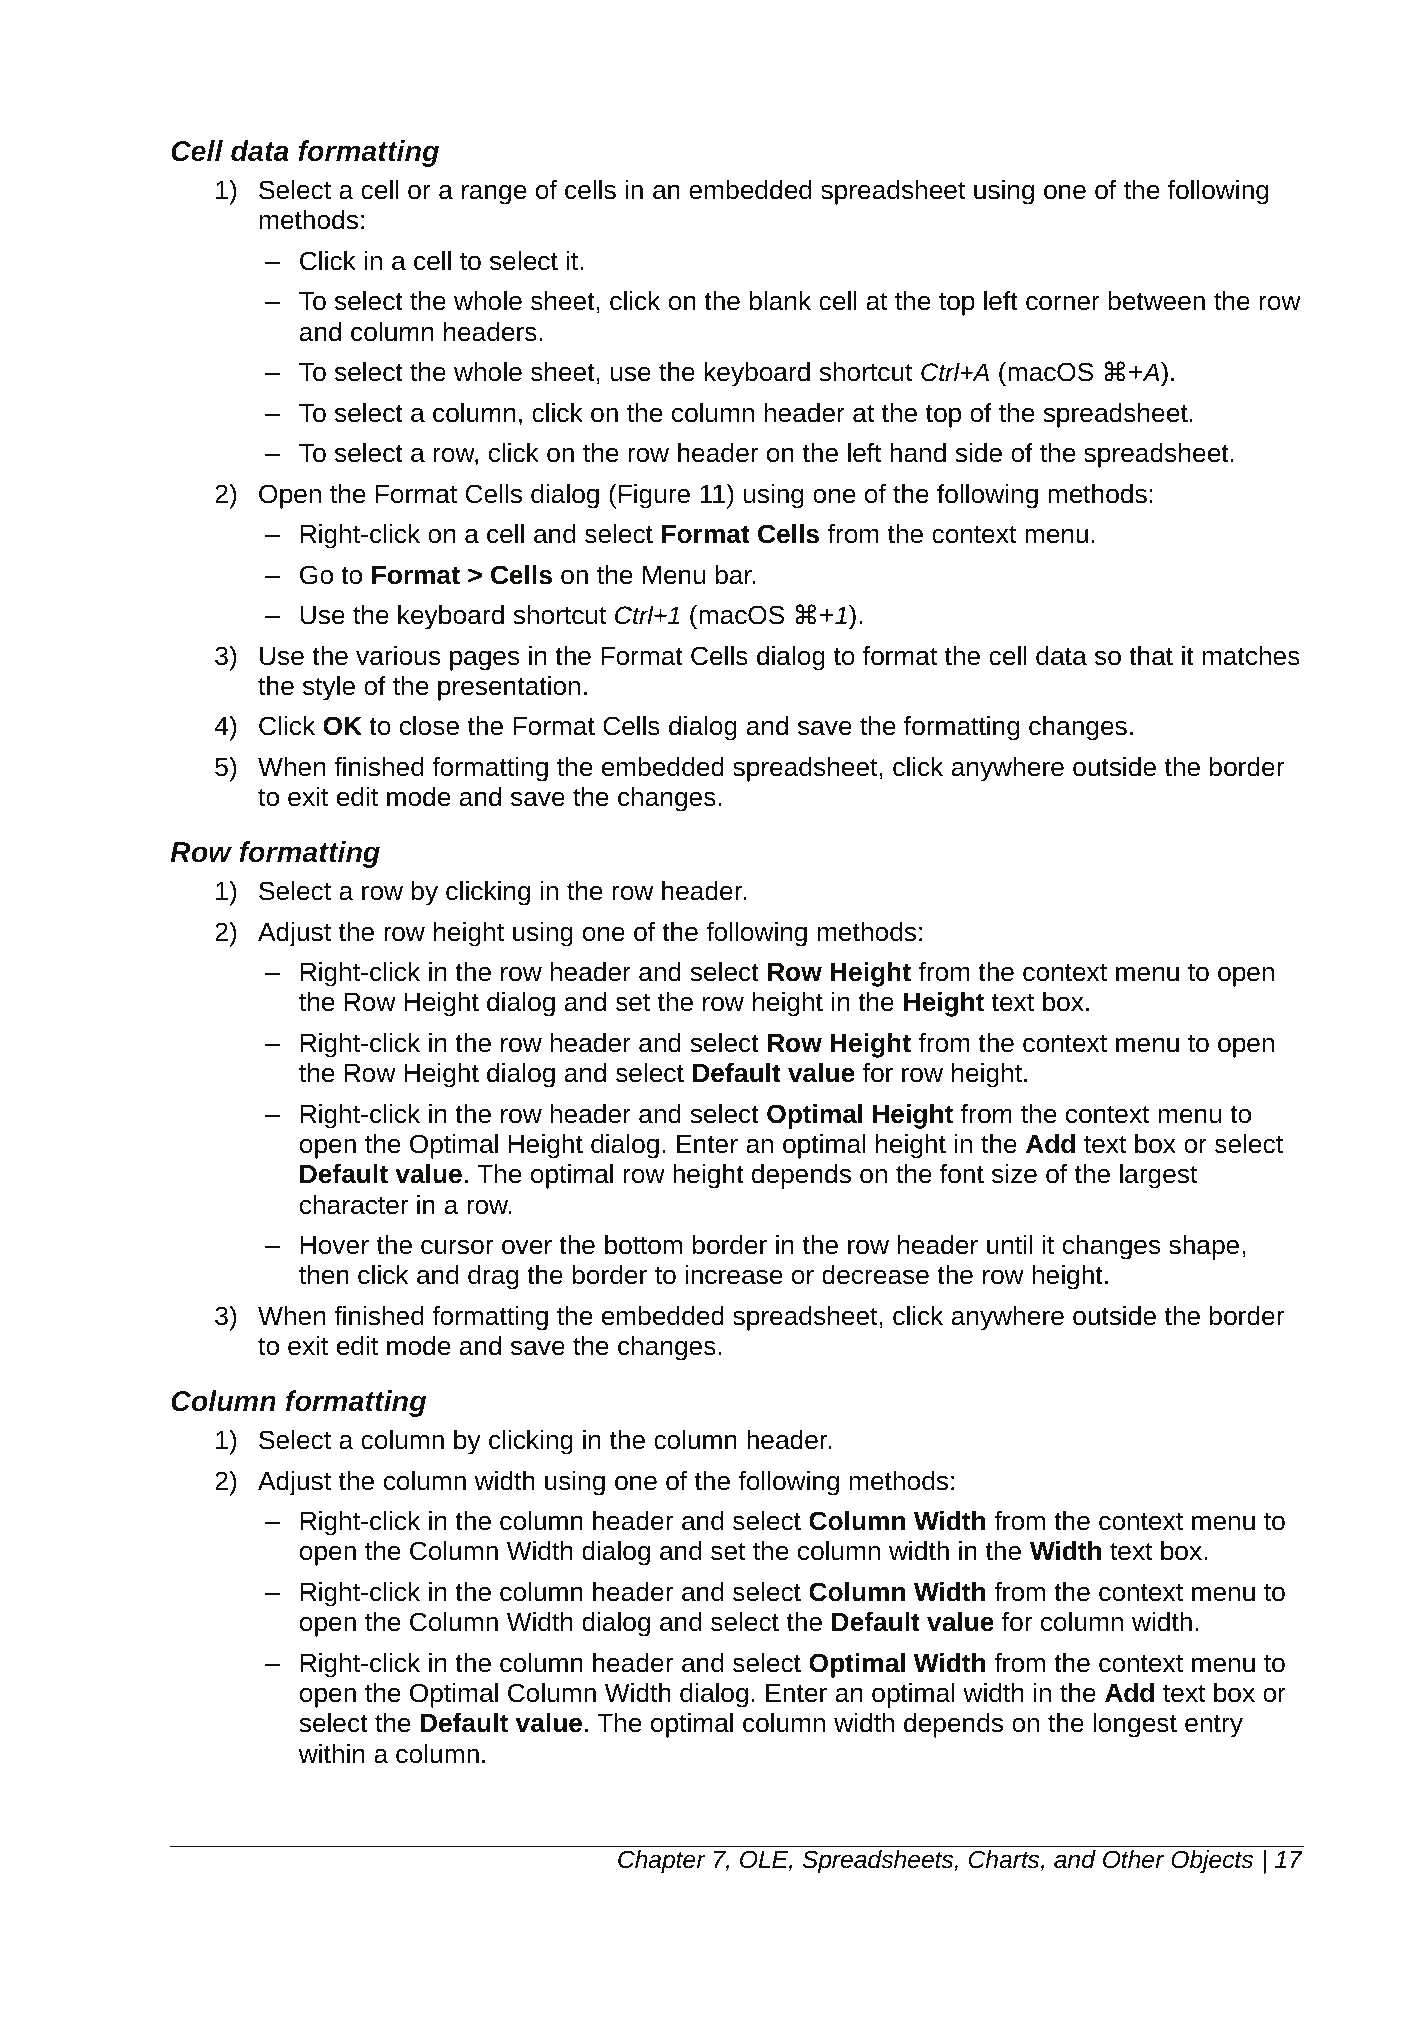 The width and height of the page is (1426, 2017). I want to click on character, so click(354, 1205).
